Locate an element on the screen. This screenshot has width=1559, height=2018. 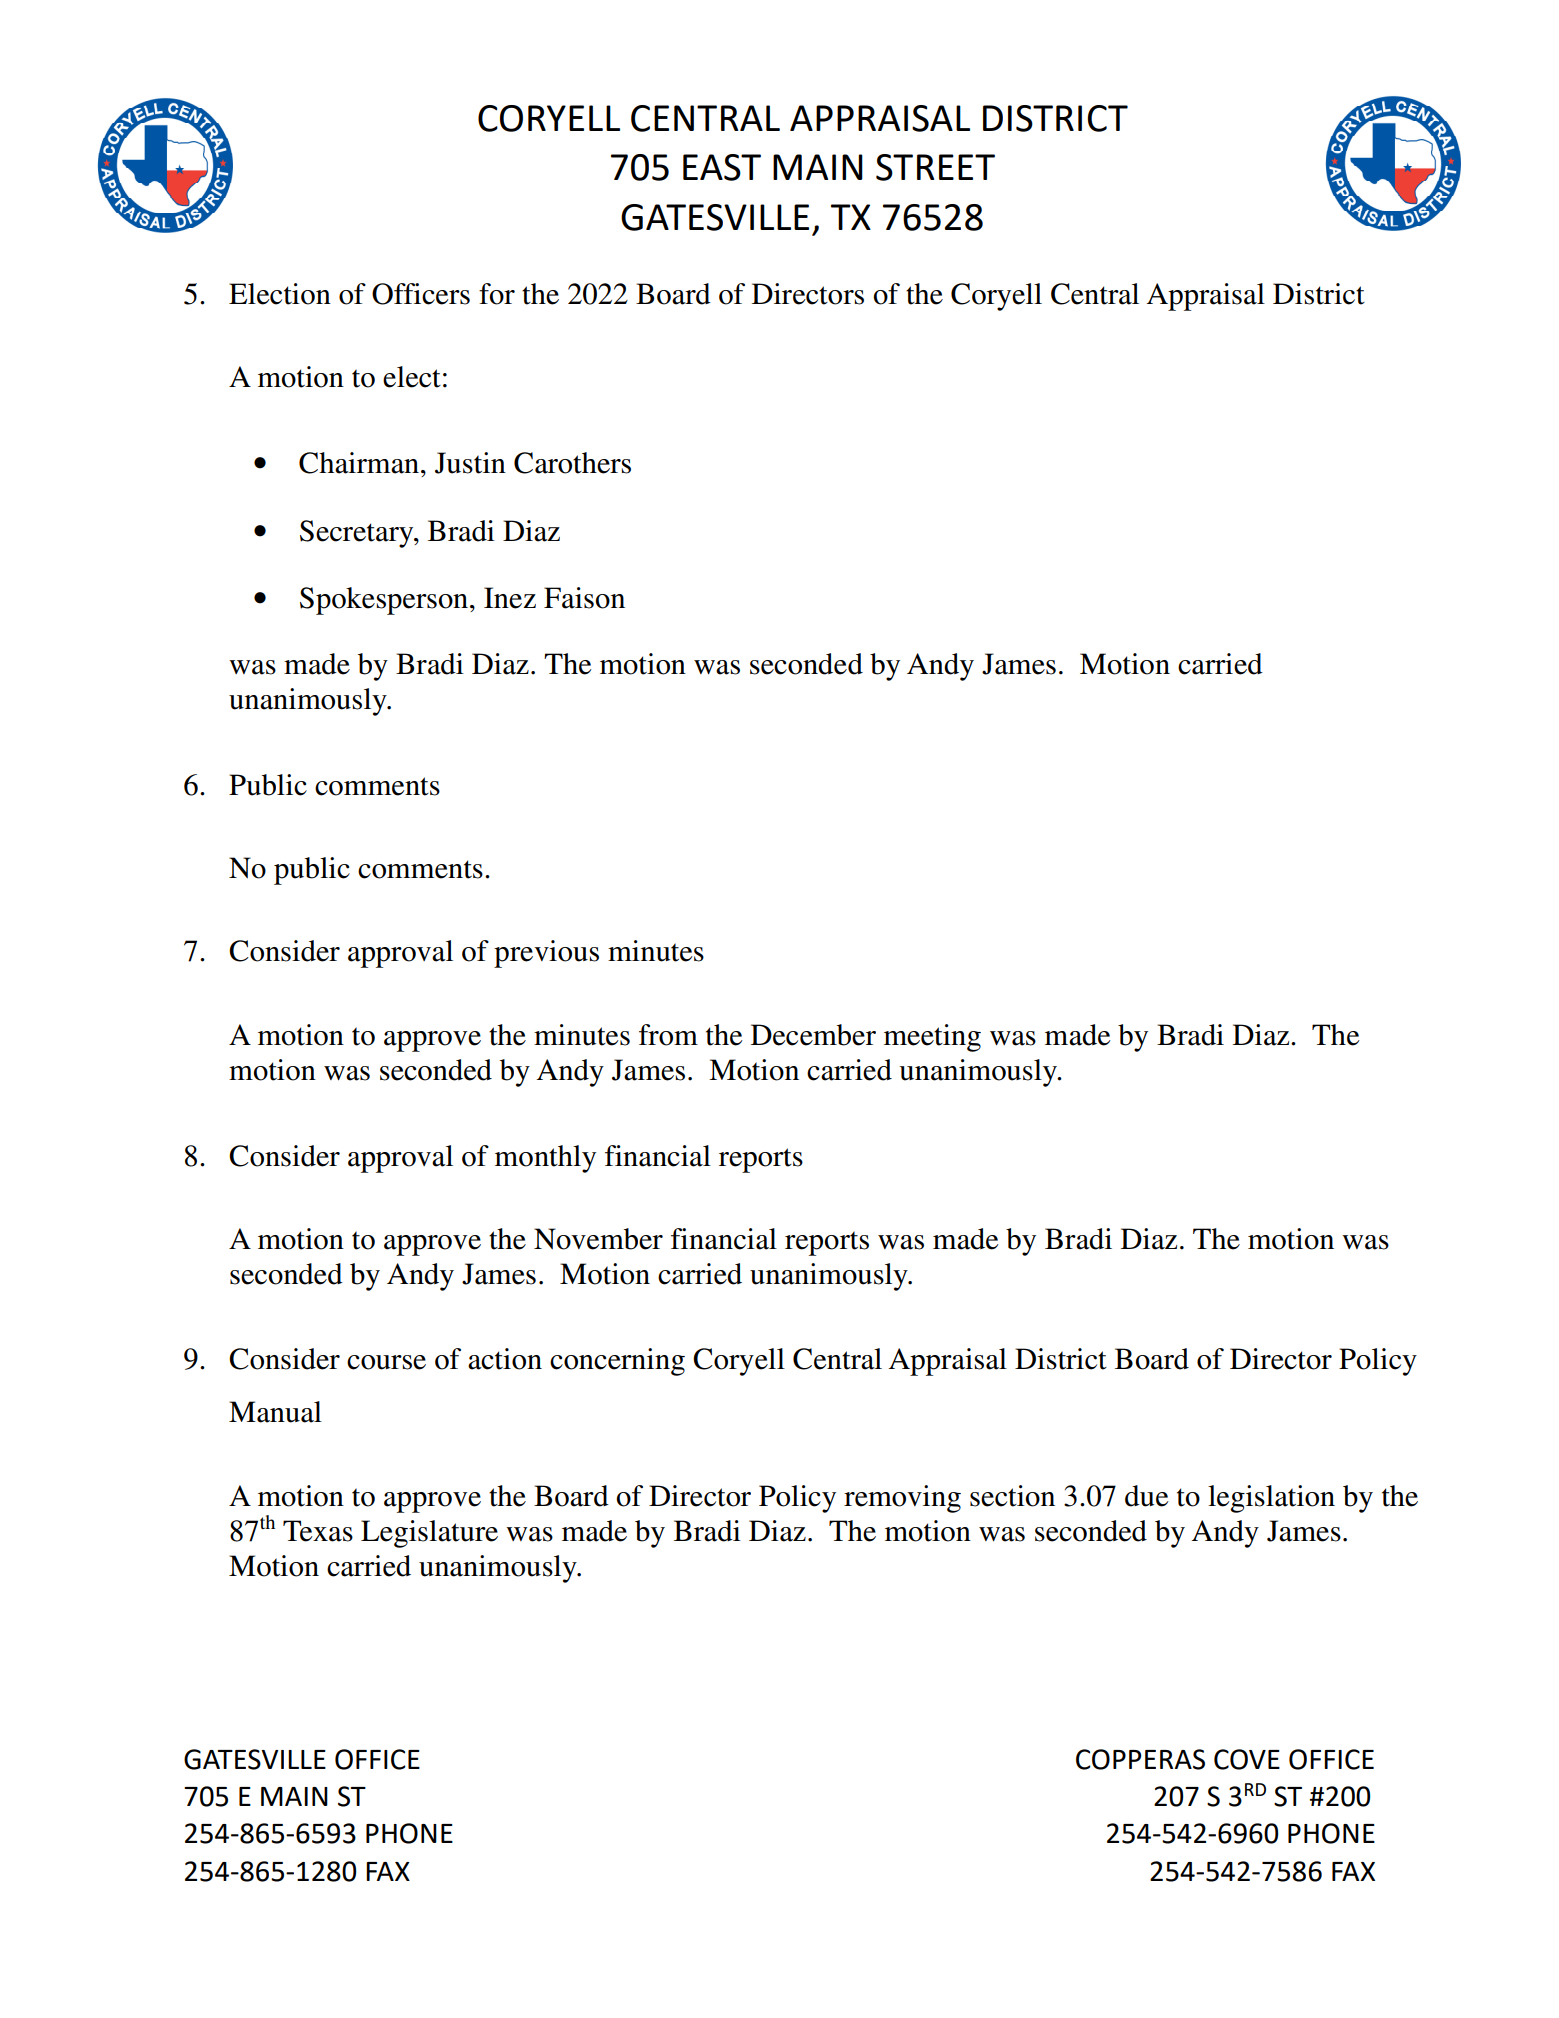
Legislature is located at coordinates (429, 1534).
